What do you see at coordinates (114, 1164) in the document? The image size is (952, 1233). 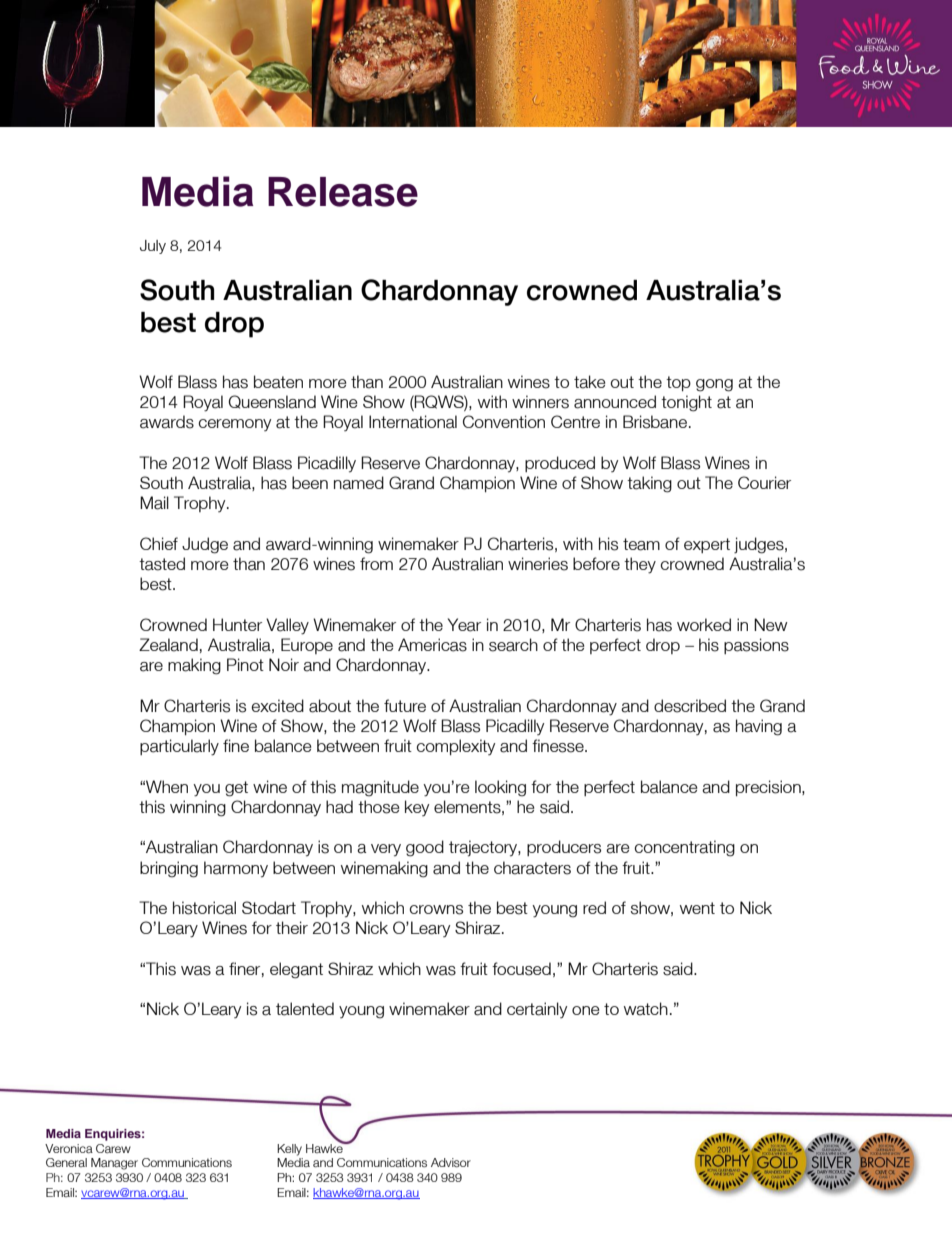 I see `Manager` at bounding box center [114, 1164].
